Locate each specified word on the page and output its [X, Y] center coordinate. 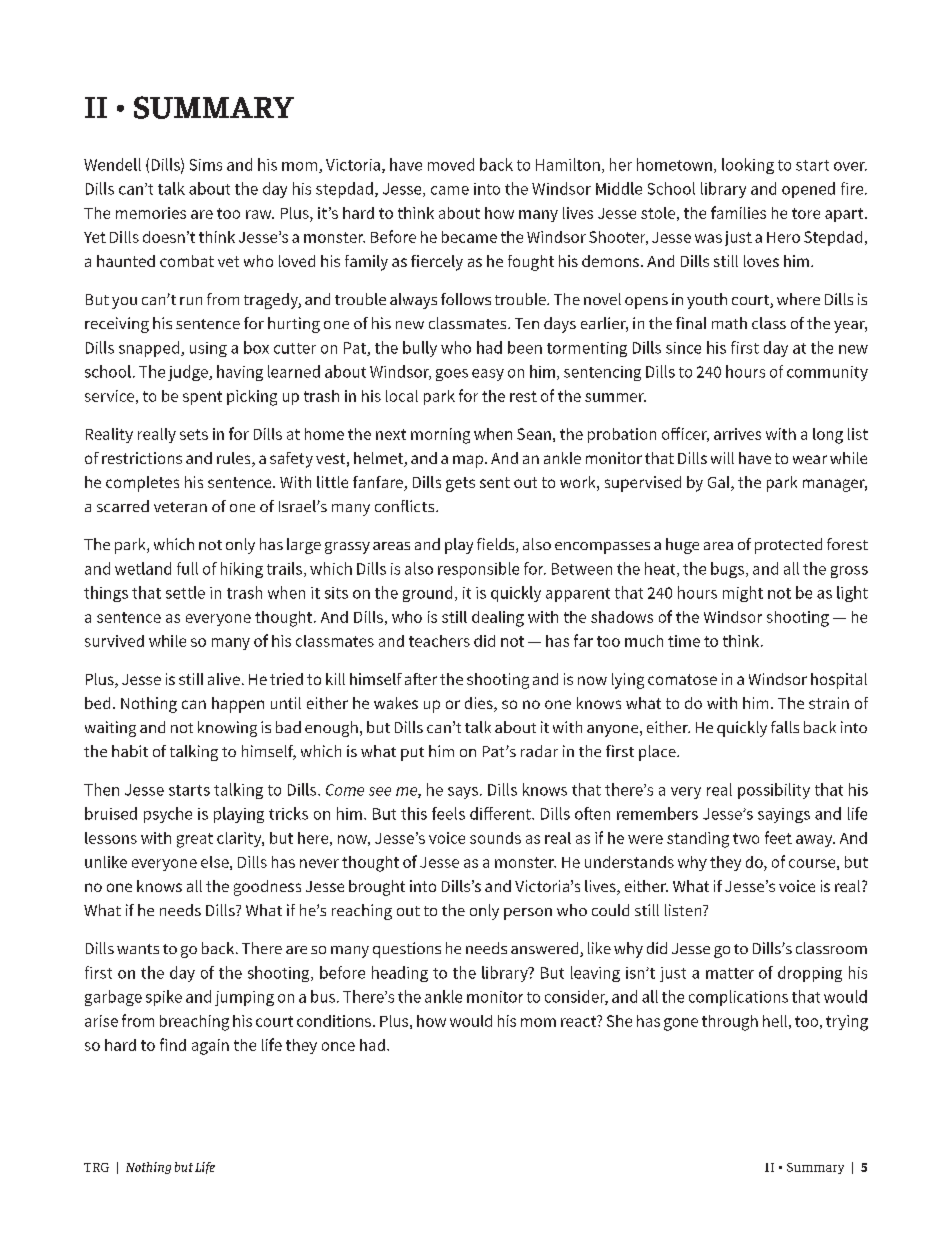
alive [224, 679]
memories [151, 213]
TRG [96, 1167]
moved [451, 164]
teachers [439, 641]
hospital [839, 681]
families [738, 212]
